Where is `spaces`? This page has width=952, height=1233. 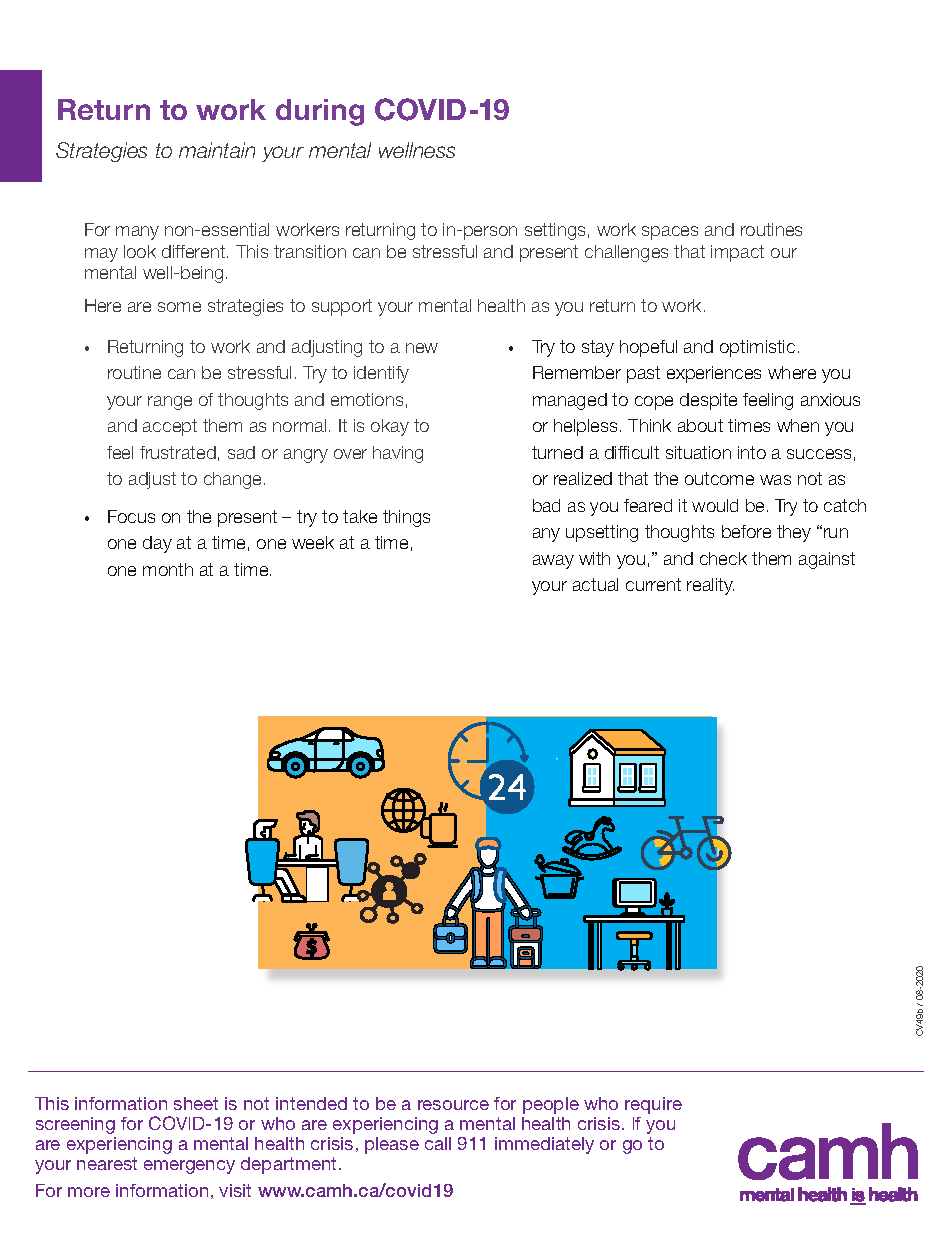 spaces is located at coordinates (670, 233).
